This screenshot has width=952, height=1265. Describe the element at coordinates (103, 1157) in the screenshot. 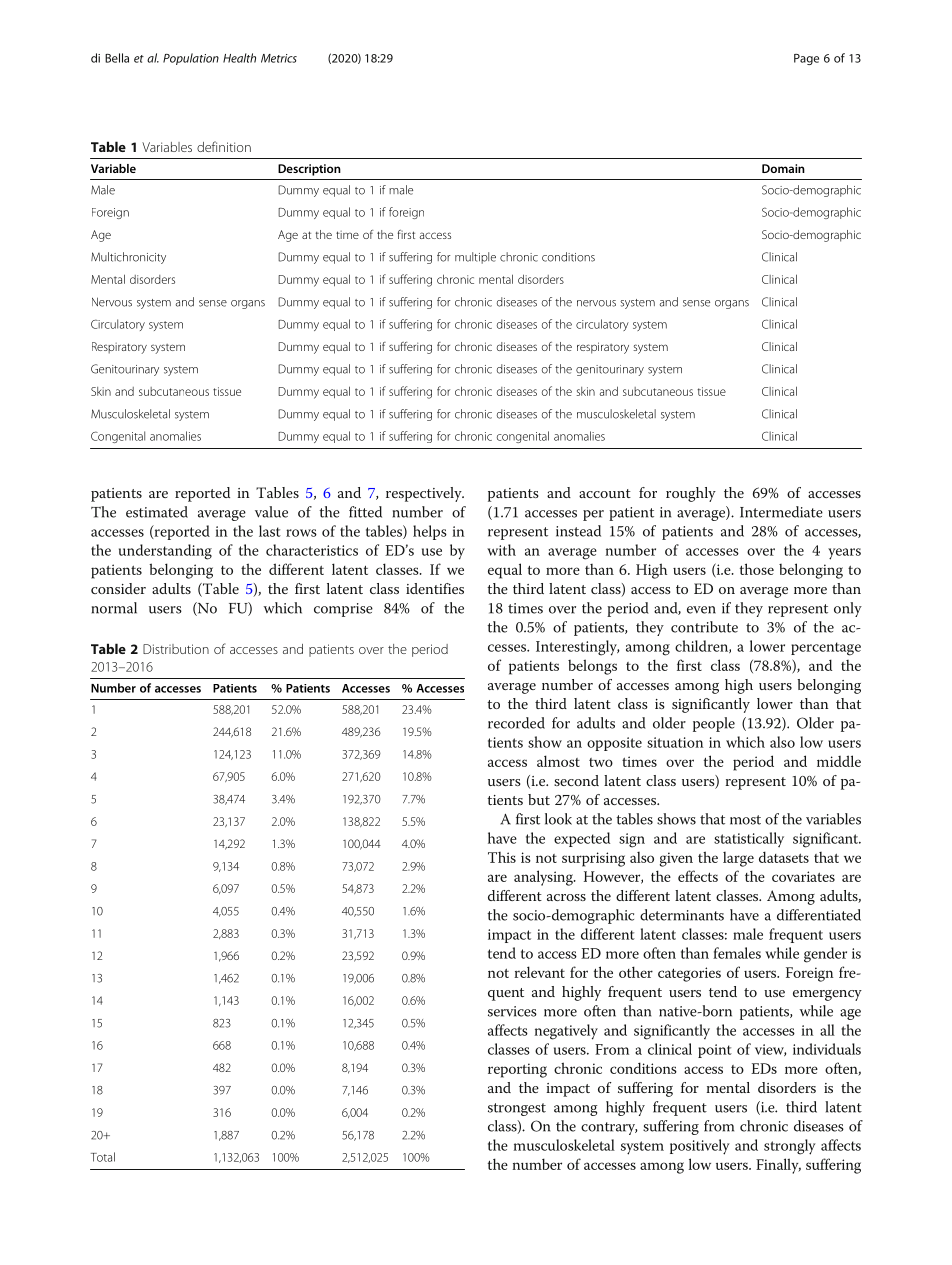

I see `Total` at that location.
